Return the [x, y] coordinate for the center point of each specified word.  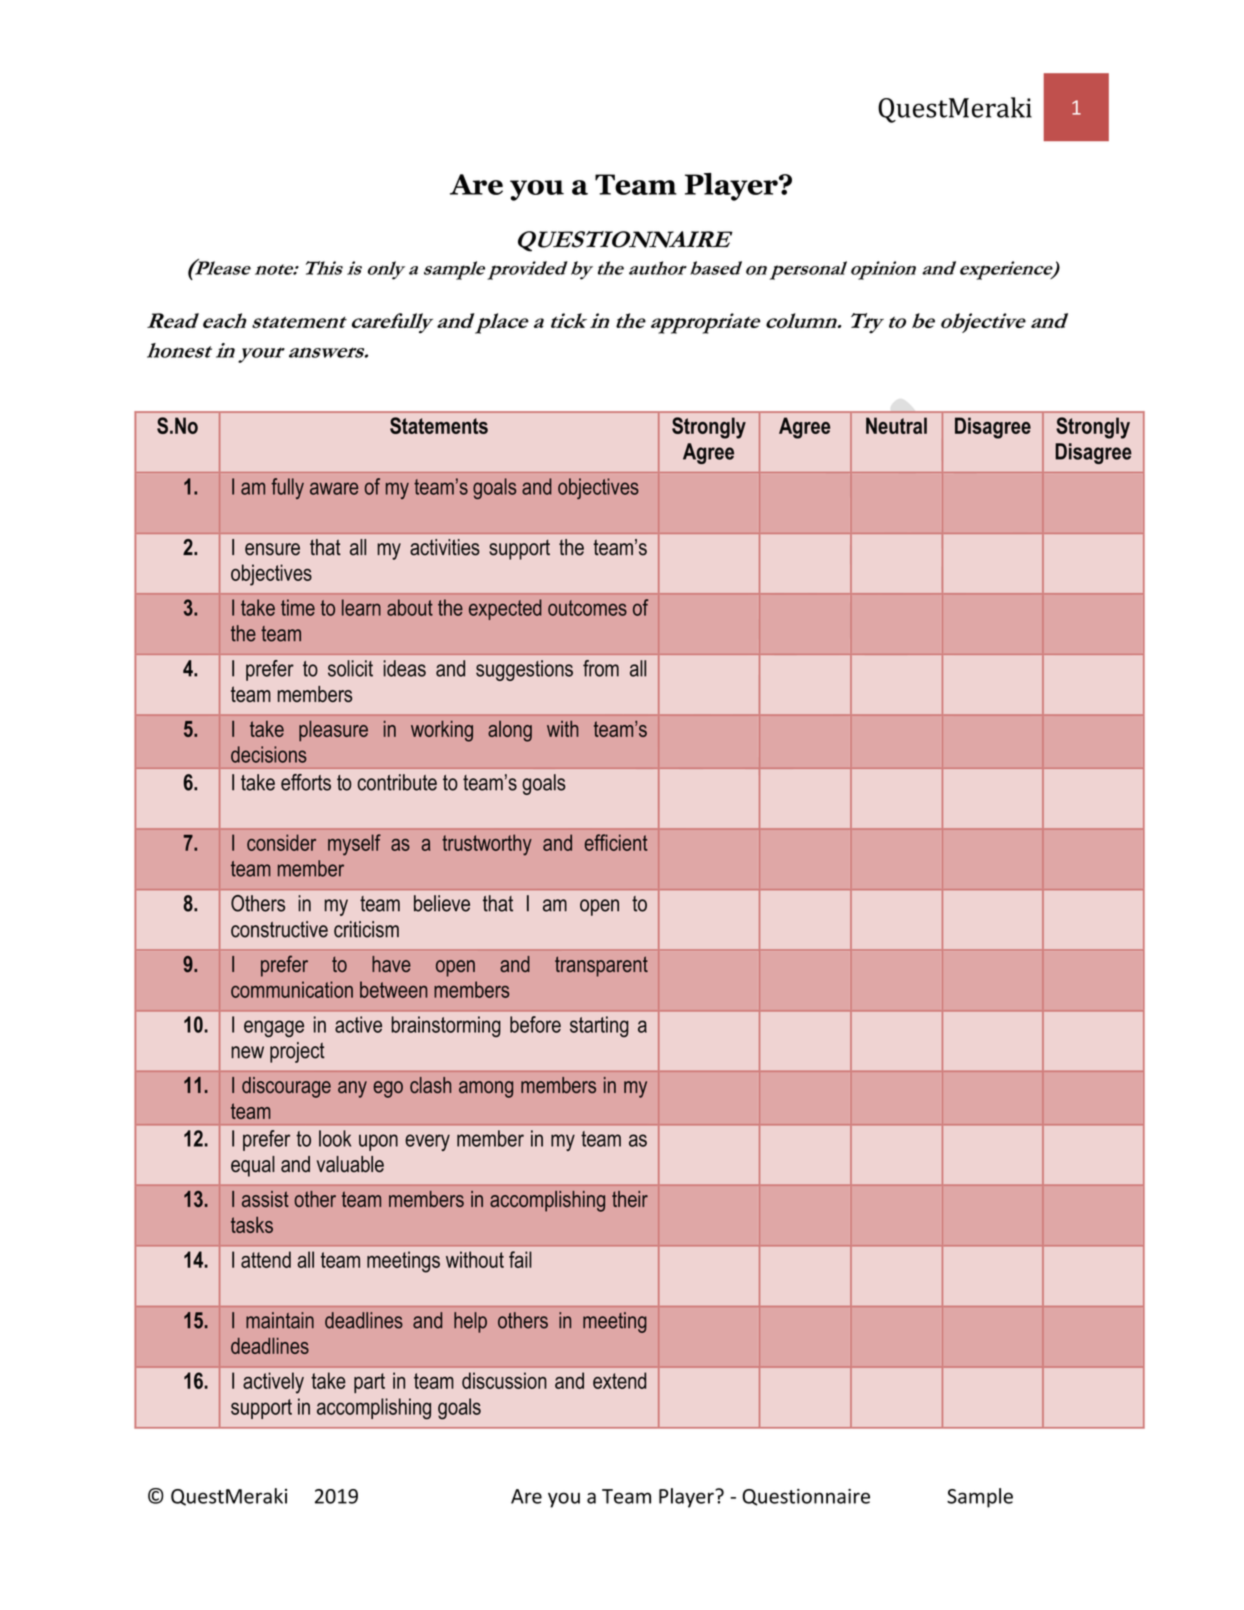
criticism [366, 929]
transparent [601, 966]
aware [334, 488]
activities [445, 547]
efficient [616, 842]
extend [619, 1380]
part [369, 1383]
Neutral [896, 425]
